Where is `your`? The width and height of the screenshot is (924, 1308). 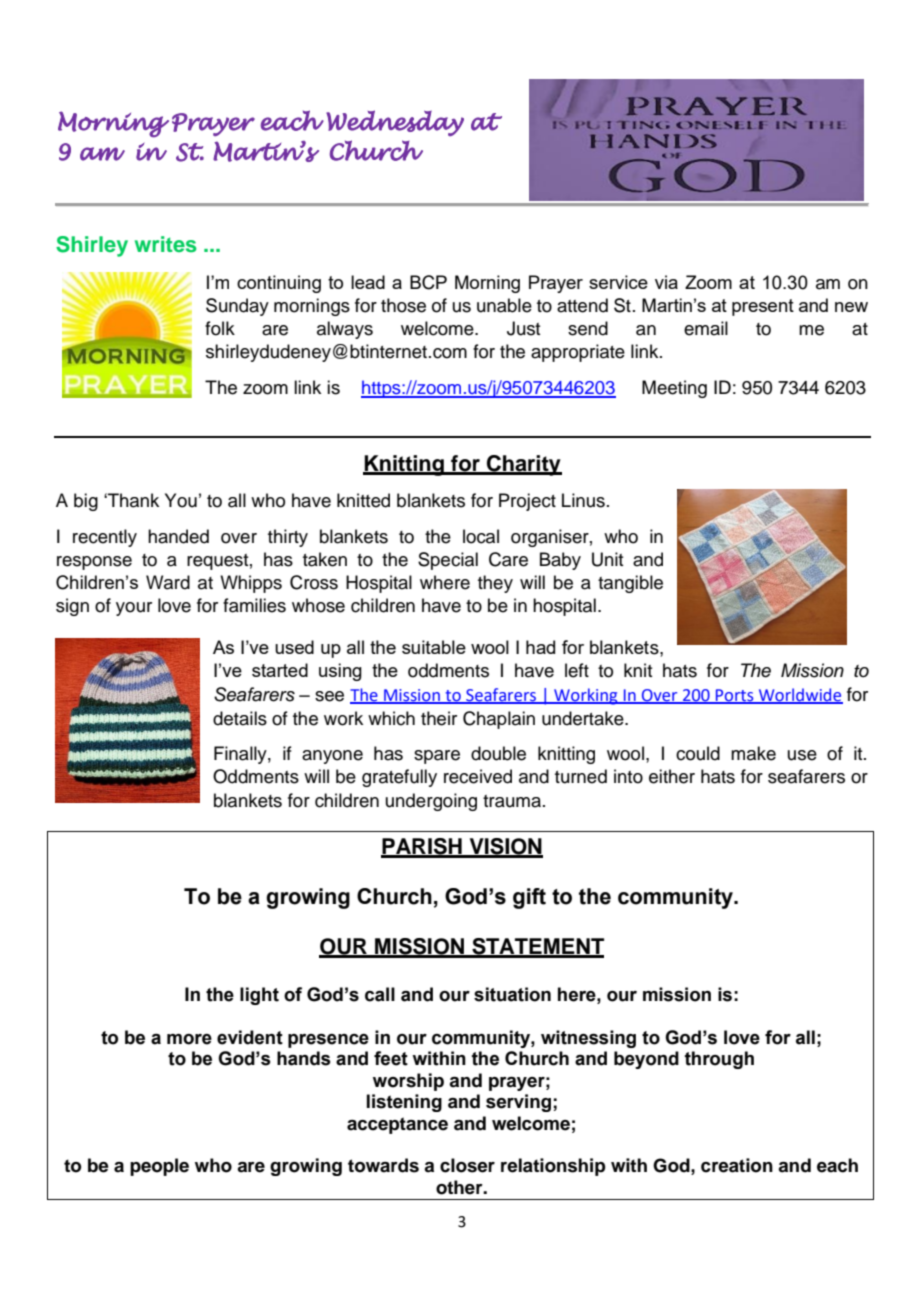
your is located at coordinates (134, 609).
